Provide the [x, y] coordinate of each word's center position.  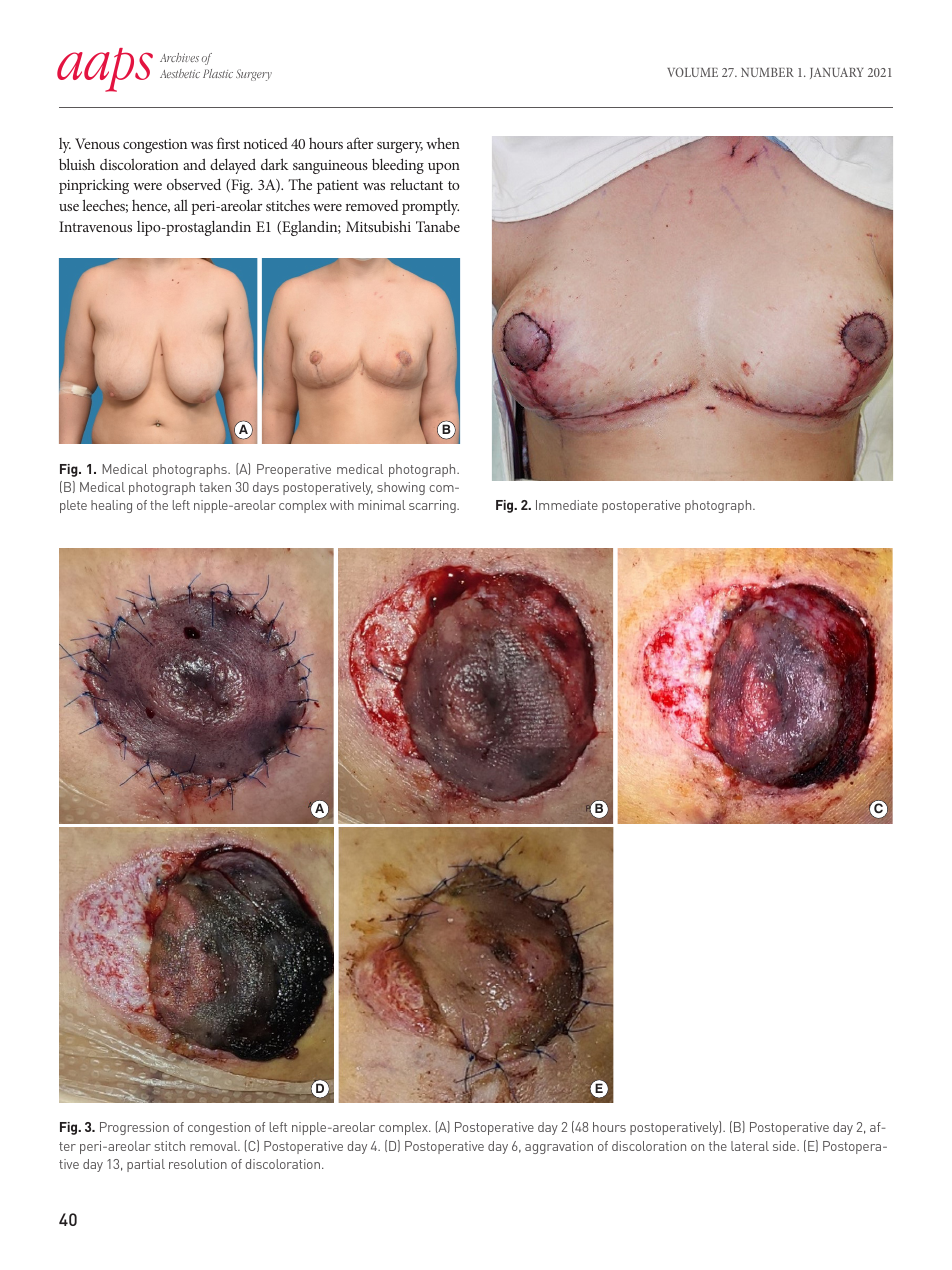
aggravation [559, 1147]
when [443, 143]
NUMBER [767, 72]
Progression [134, 1128]
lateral [750, 1146]
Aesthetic [180, 73]
